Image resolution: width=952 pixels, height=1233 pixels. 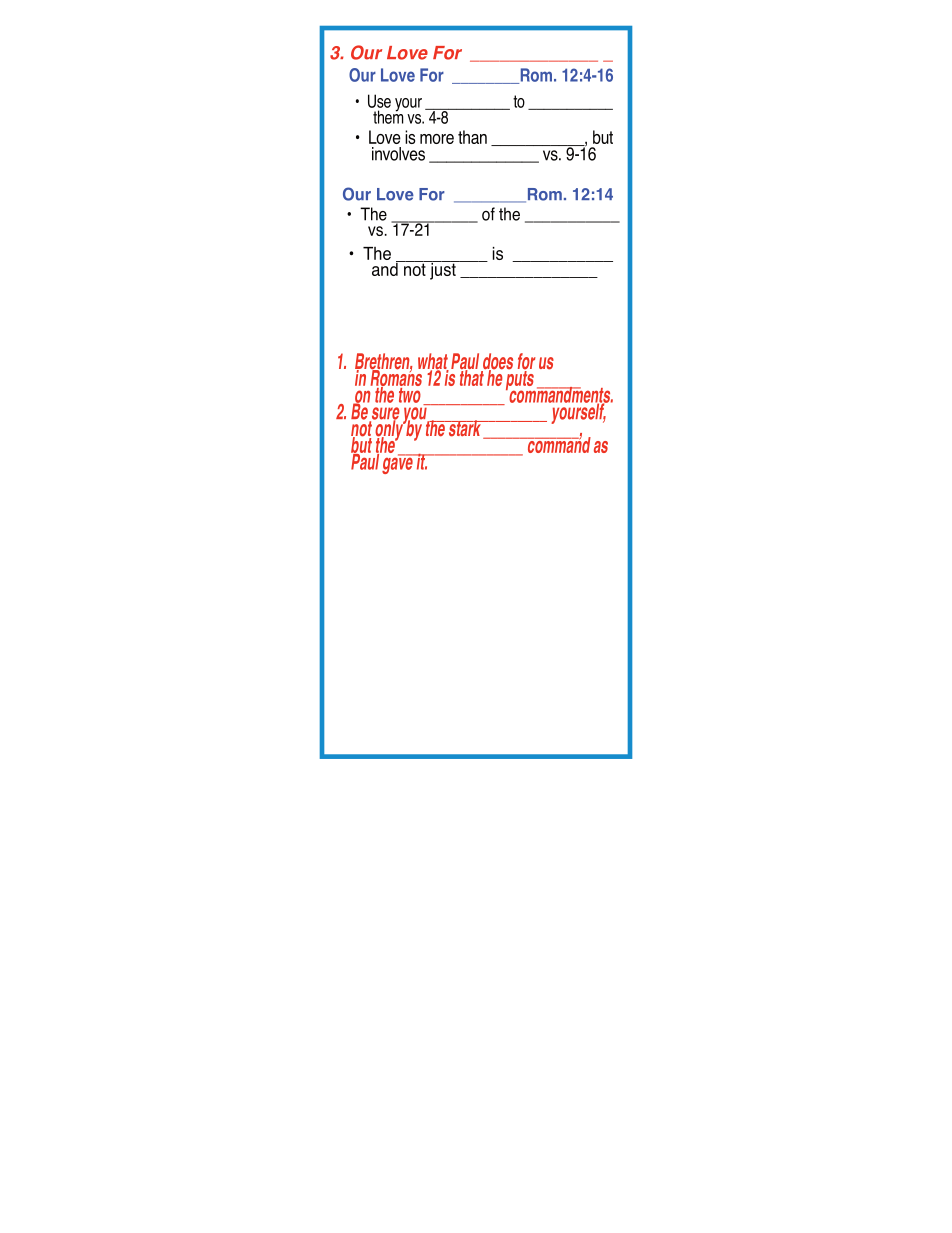 What do you see at coordinates (398, 464) in the screenshot?
I see `gave` at bounding box center [398, 464].
